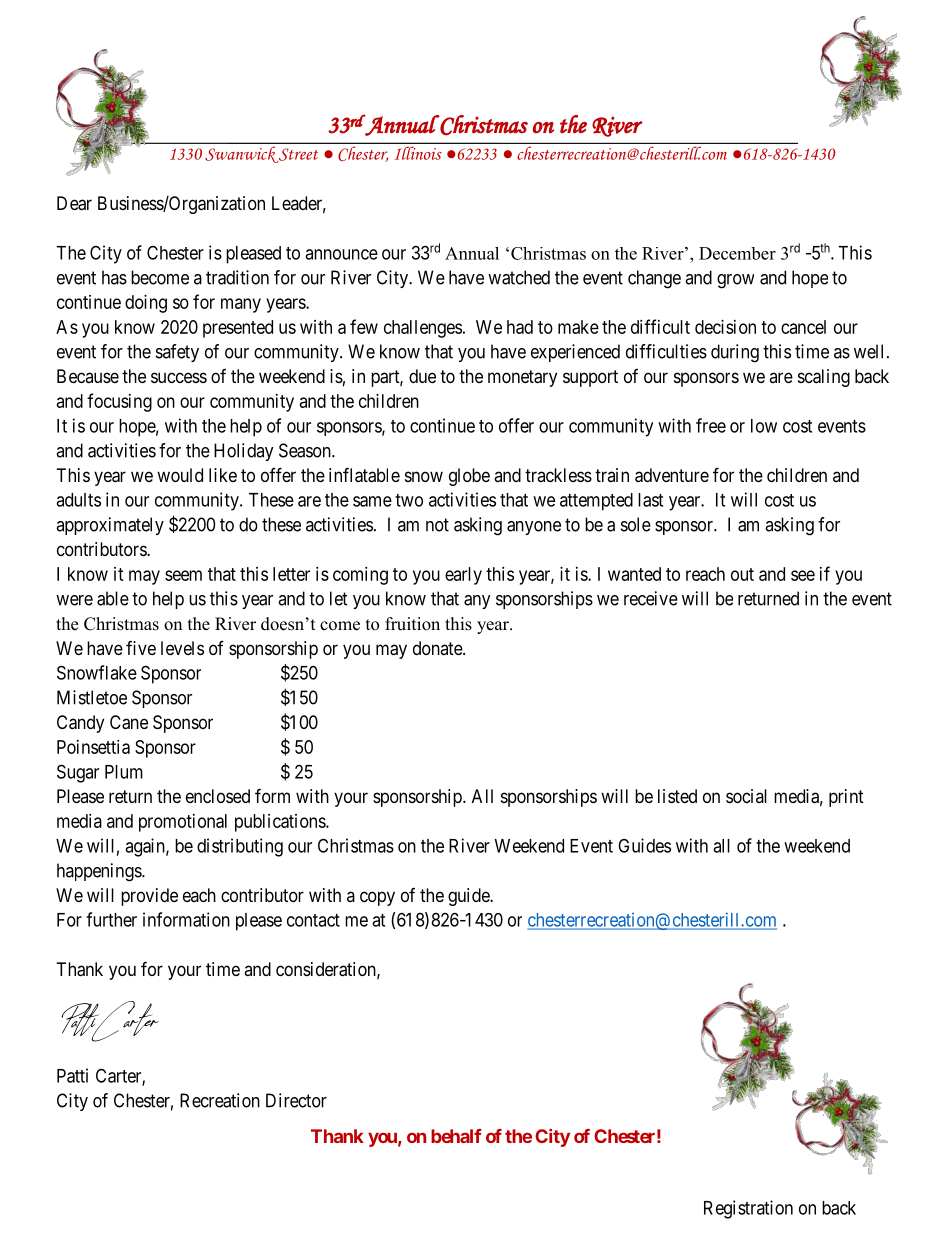  What do you see at coordinates (418, 153) in the screenshot?
I see `Illinois` at bounding box center [418, 153].
